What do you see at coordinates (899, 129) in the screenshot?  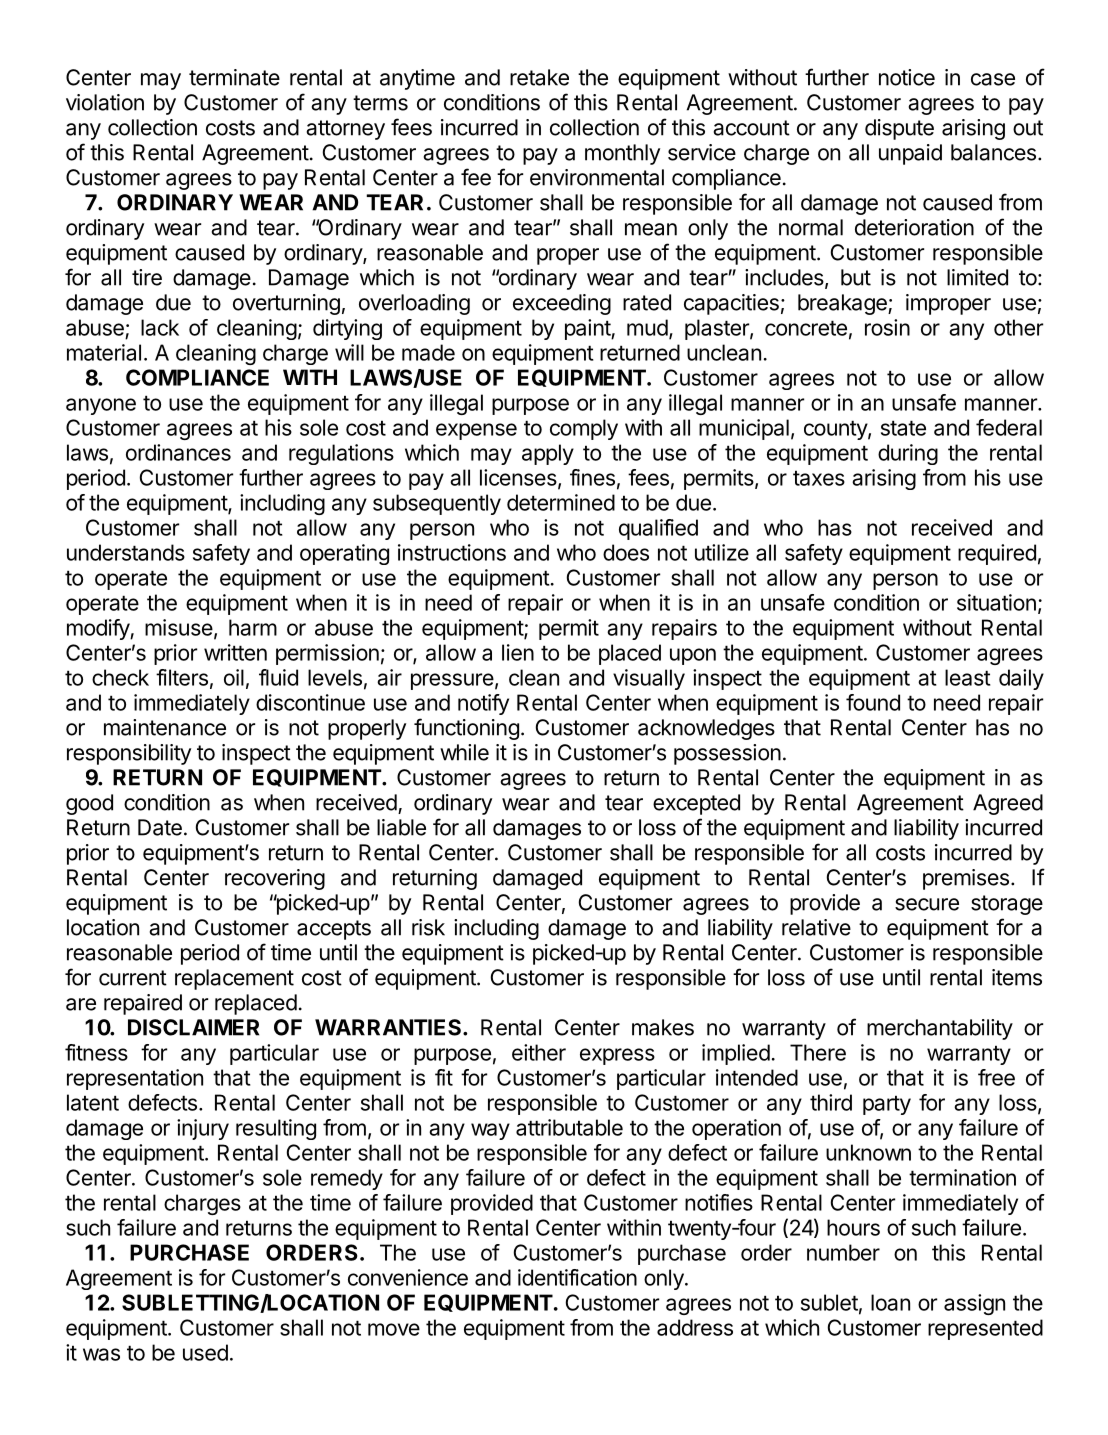 I see `dispute` at bounding box center [899, 129].
